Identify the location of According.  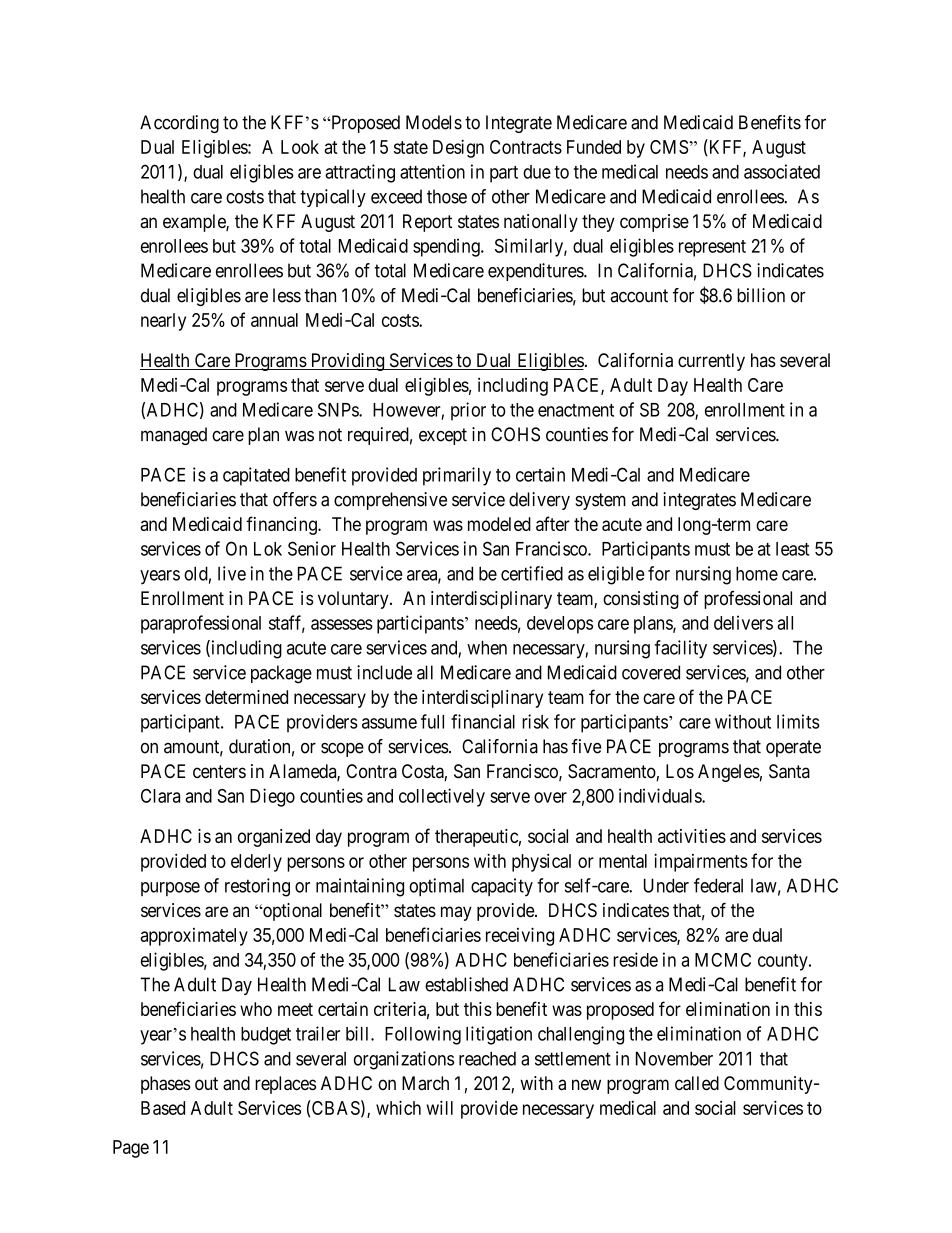
(179, 124).
